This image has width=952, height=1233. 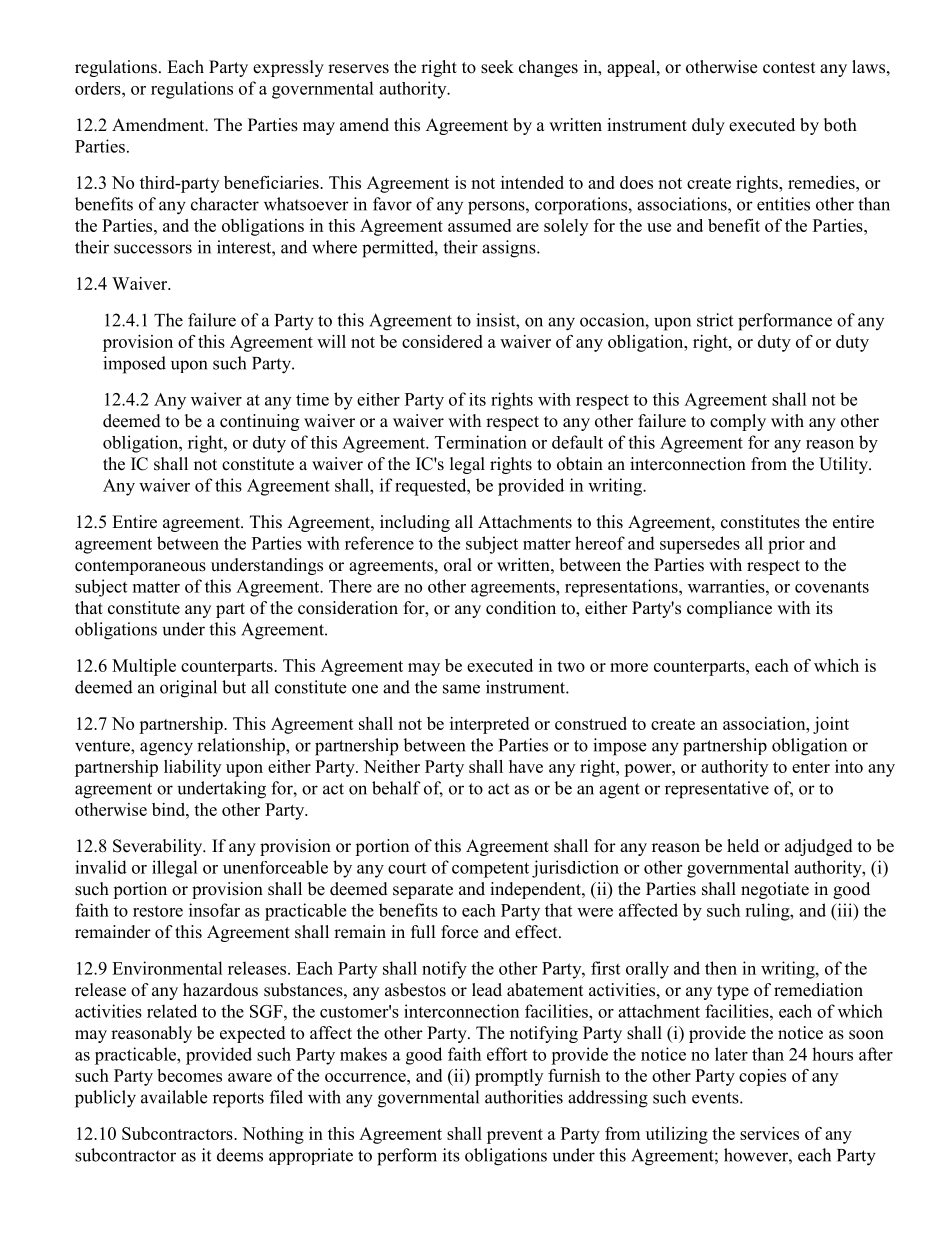 What do you see at coordinates (515, 1136) in the image?
I see `prevent` at bounding box center [515, 1136].
